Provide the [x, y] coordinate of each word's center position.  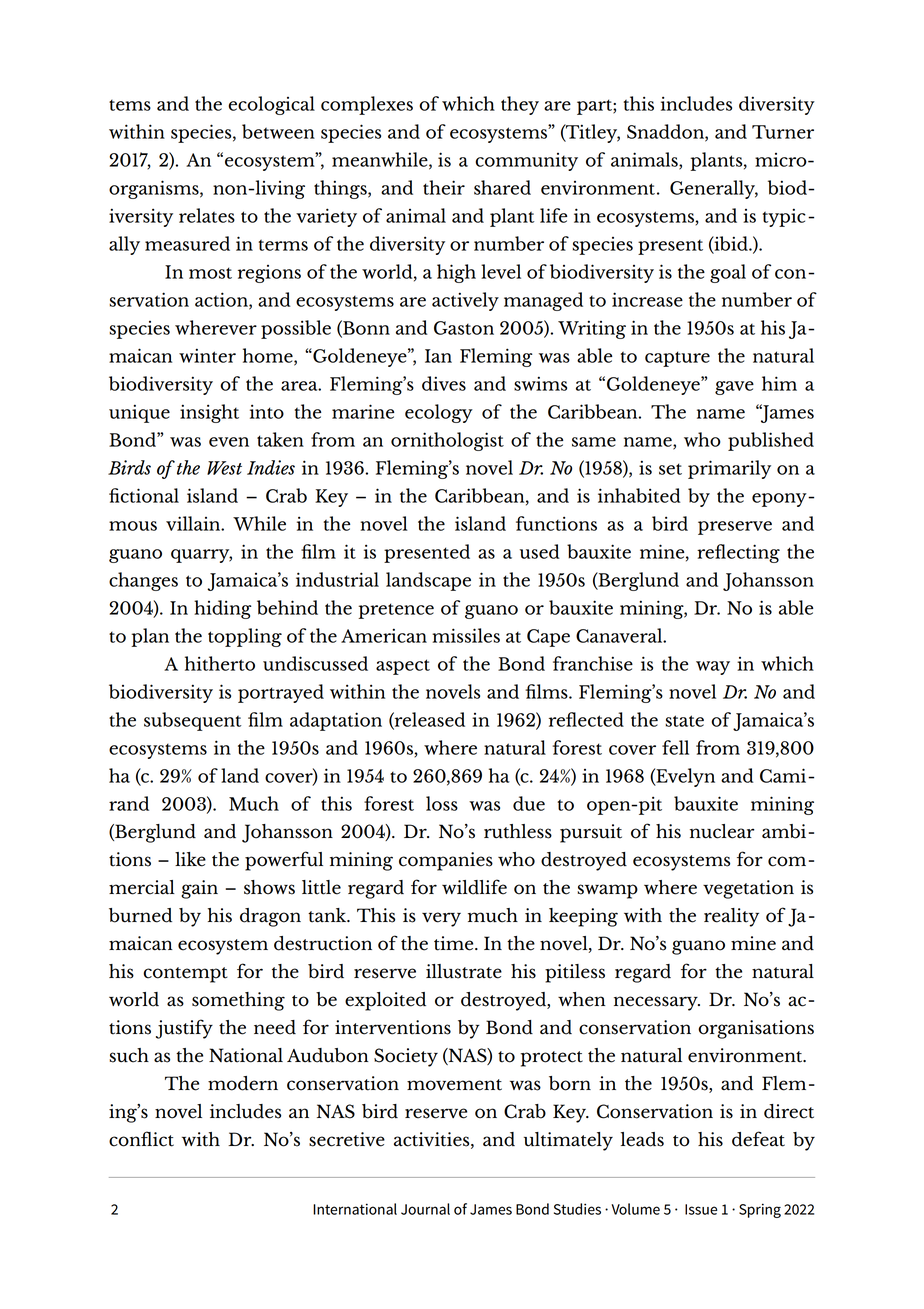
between [278, 131]
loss [442, 803]
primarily [729, 469]
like [190, 859]
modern [243, 1083]
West [224, 468]
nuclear [722, 831]
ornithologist [447, 441]
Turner [783, 132]
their [444, 187]
